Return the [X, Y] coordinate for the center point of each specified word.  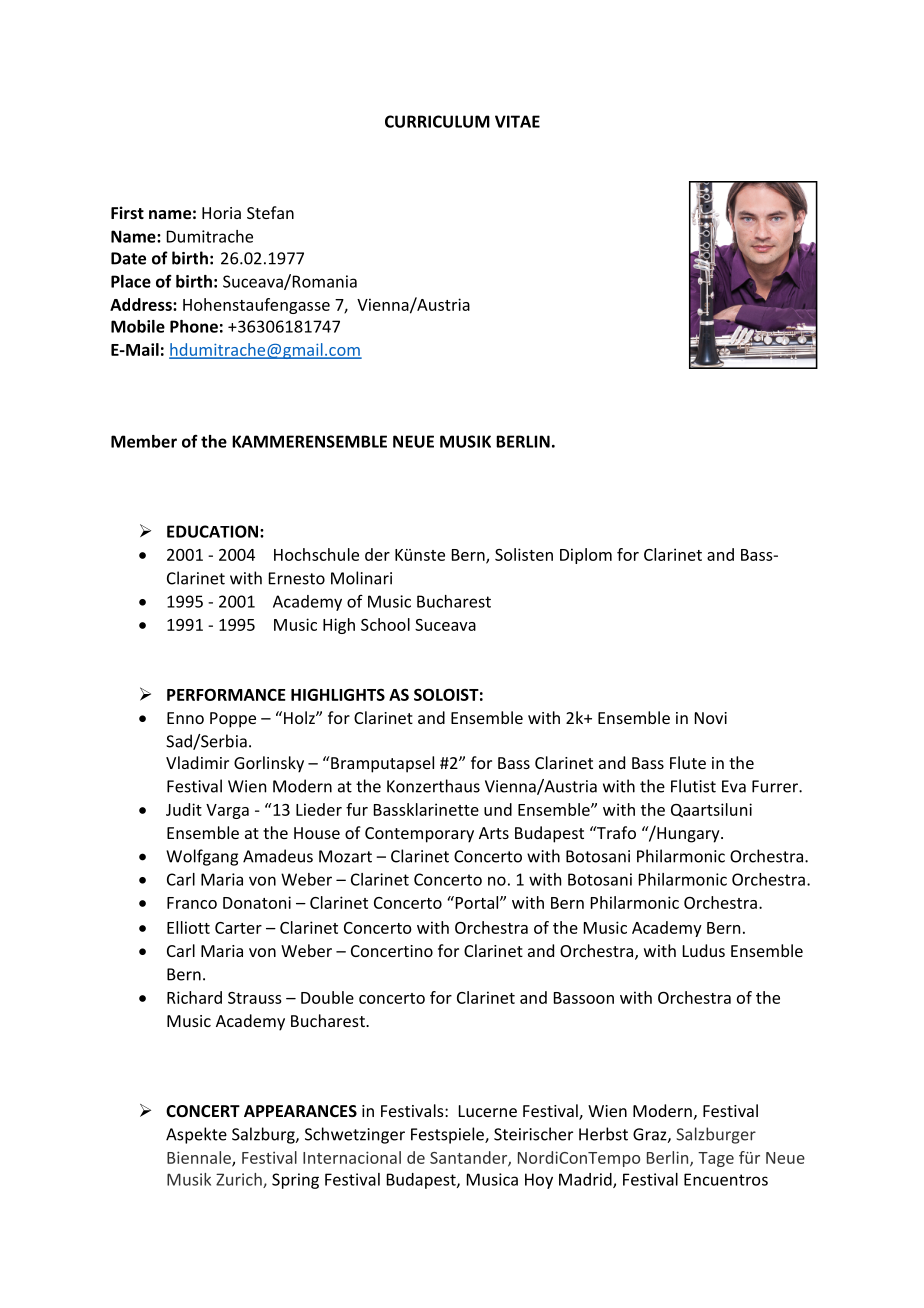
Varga [227, 811]
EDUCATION [212, 531]
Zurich [240, 1180]
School [385, 624]
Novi [711, 718]
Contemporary [419, 835]
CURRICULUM [437, 121]
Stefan [270, 212]
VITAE [517, 121]
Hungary [688, 834]
